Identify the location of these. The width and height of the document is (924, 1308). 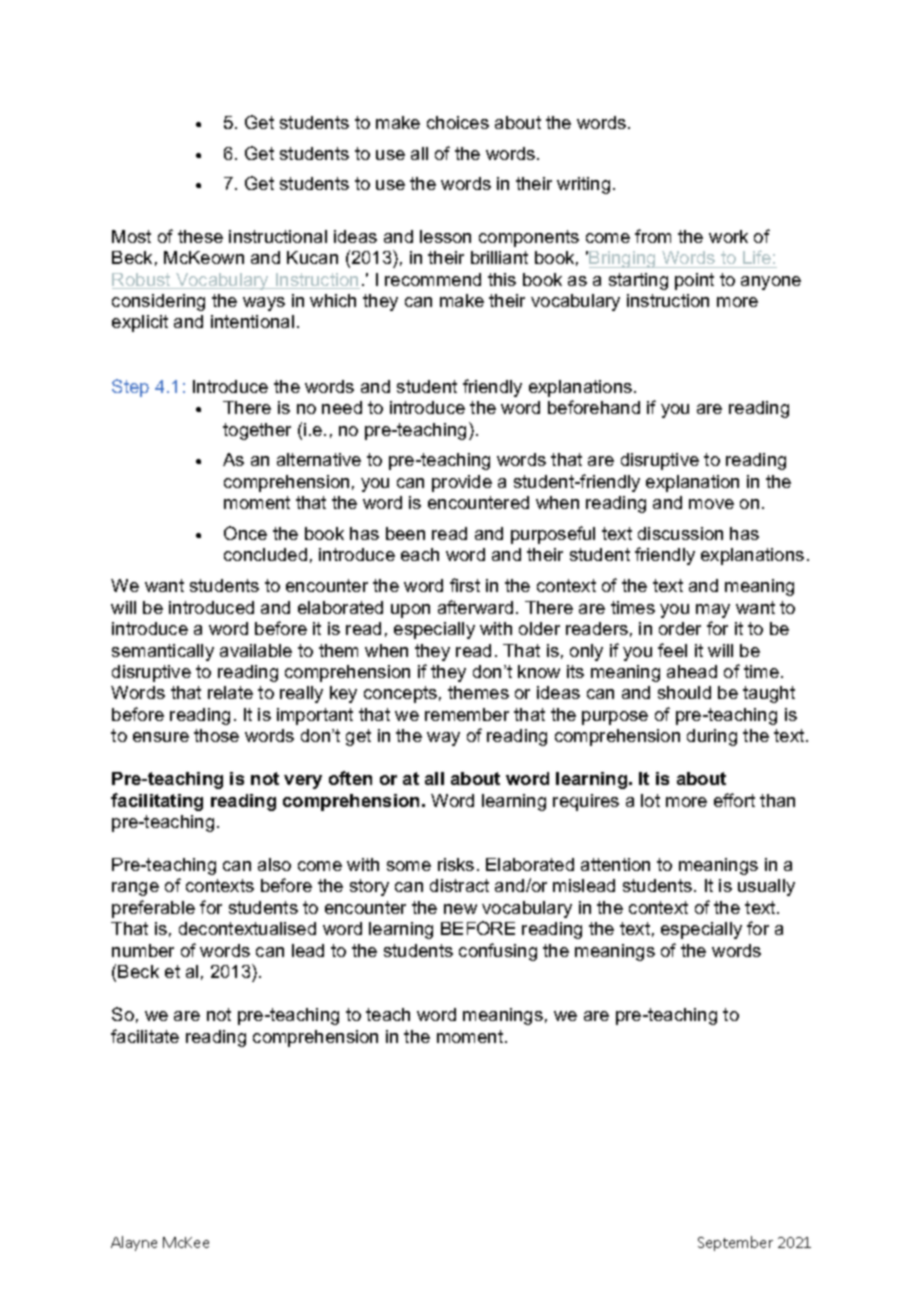
(200, 236).
